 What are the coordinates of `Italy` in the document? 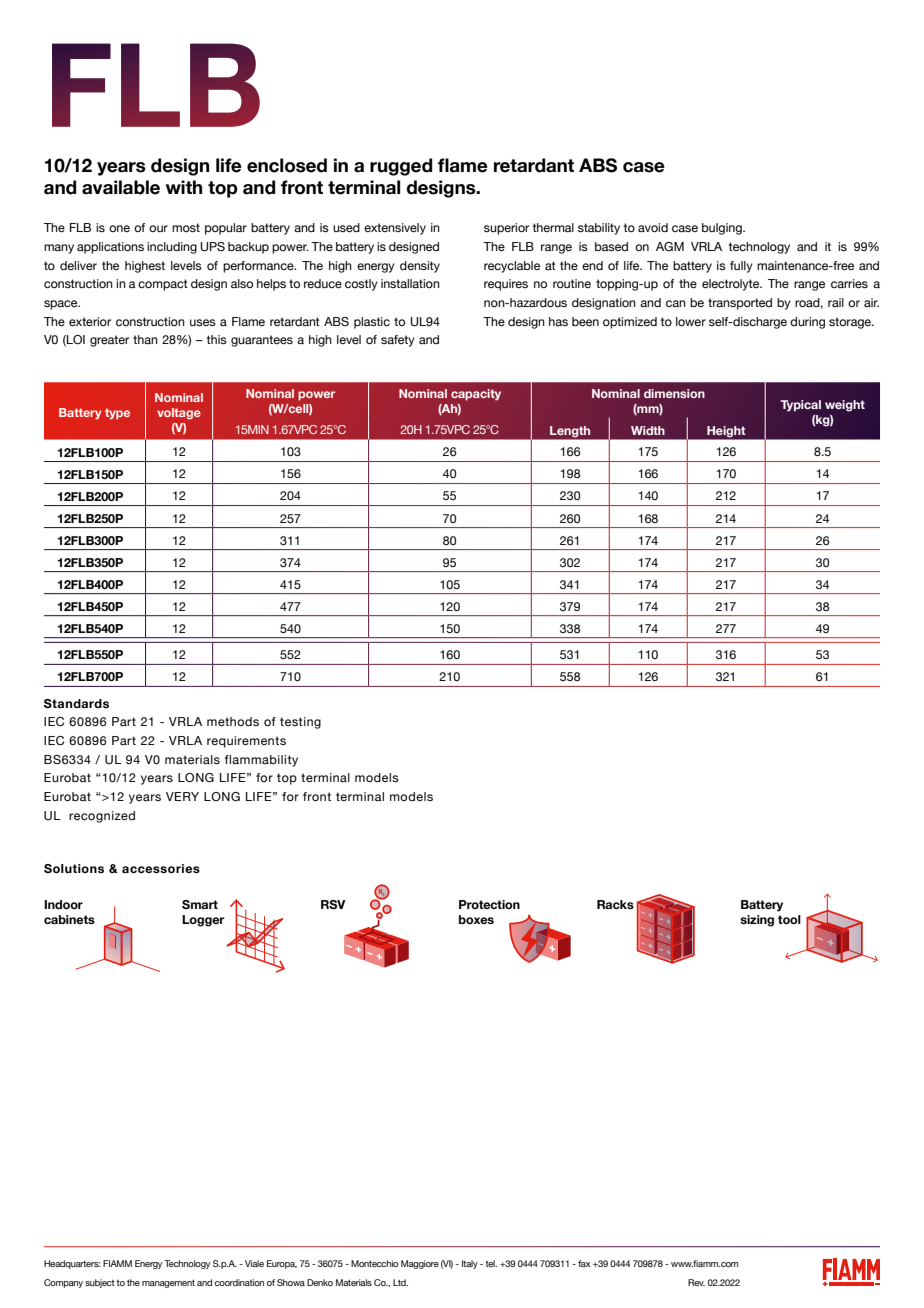 It's located at (470, 1264).
